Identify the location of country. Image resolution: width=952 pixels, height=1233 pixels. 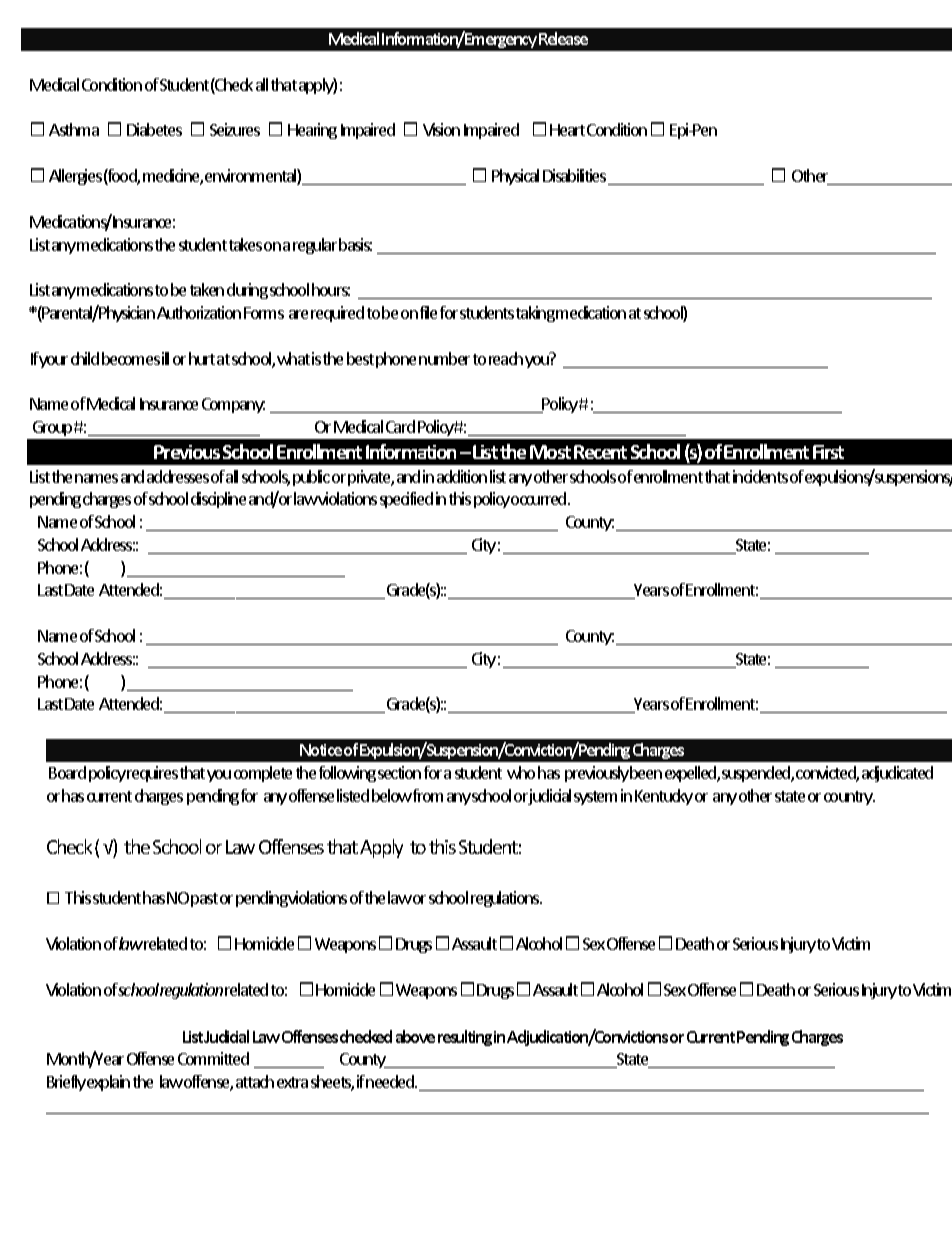
(849, 798).
